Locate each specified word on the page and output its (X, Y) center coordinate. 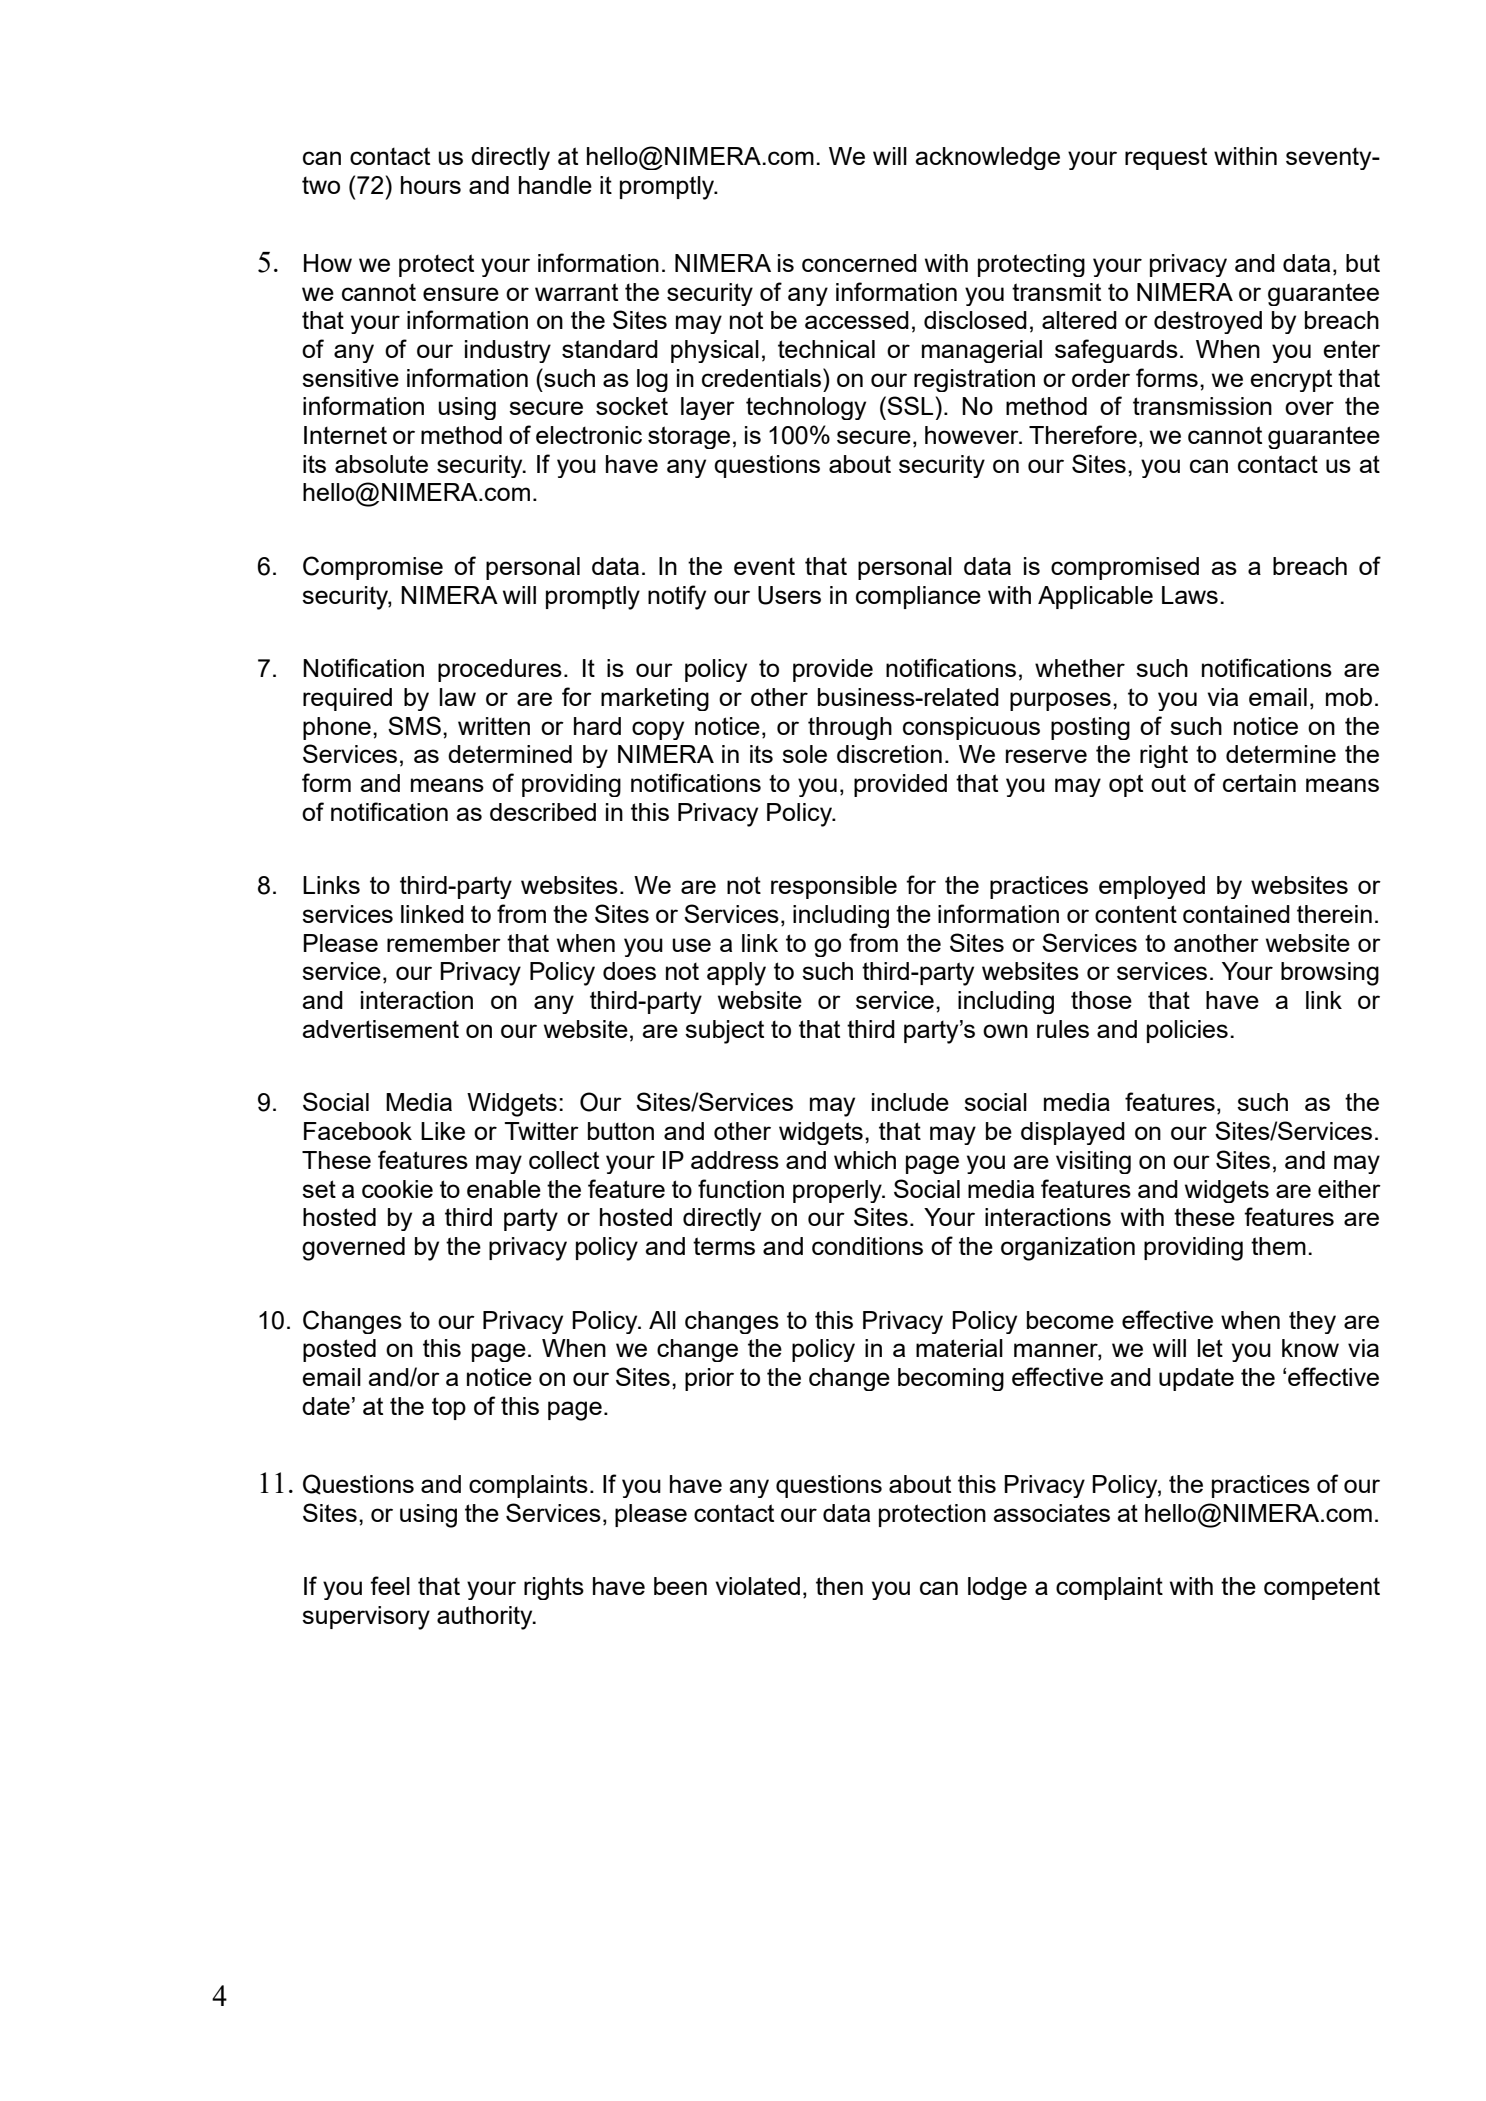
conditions (867, 1246)
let (1210, 1348)
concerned (859, 263)
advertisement (380, 1029)
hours (431, 185)
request (1166, 158)
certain (1259, 783)
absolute (381, 464)
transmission (1202, 406)
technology (806, 408)
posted (339, 1350)
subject (724, 1032)
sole (804, 754)
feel (390, 1585)
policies (1187, 1031)
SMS (414, 725)
